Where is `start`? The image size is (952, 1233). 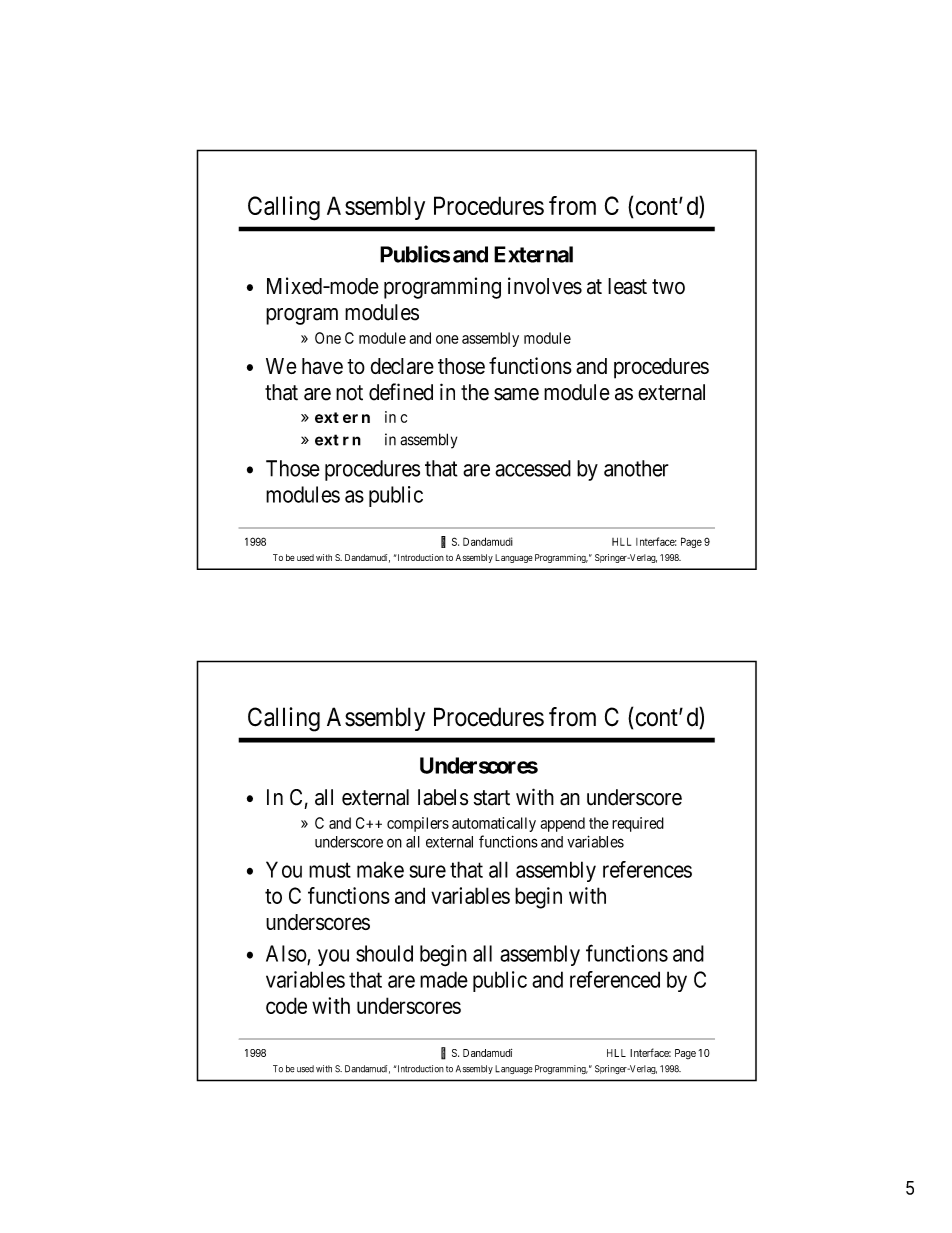 start is located at coordinates (492, 798).
